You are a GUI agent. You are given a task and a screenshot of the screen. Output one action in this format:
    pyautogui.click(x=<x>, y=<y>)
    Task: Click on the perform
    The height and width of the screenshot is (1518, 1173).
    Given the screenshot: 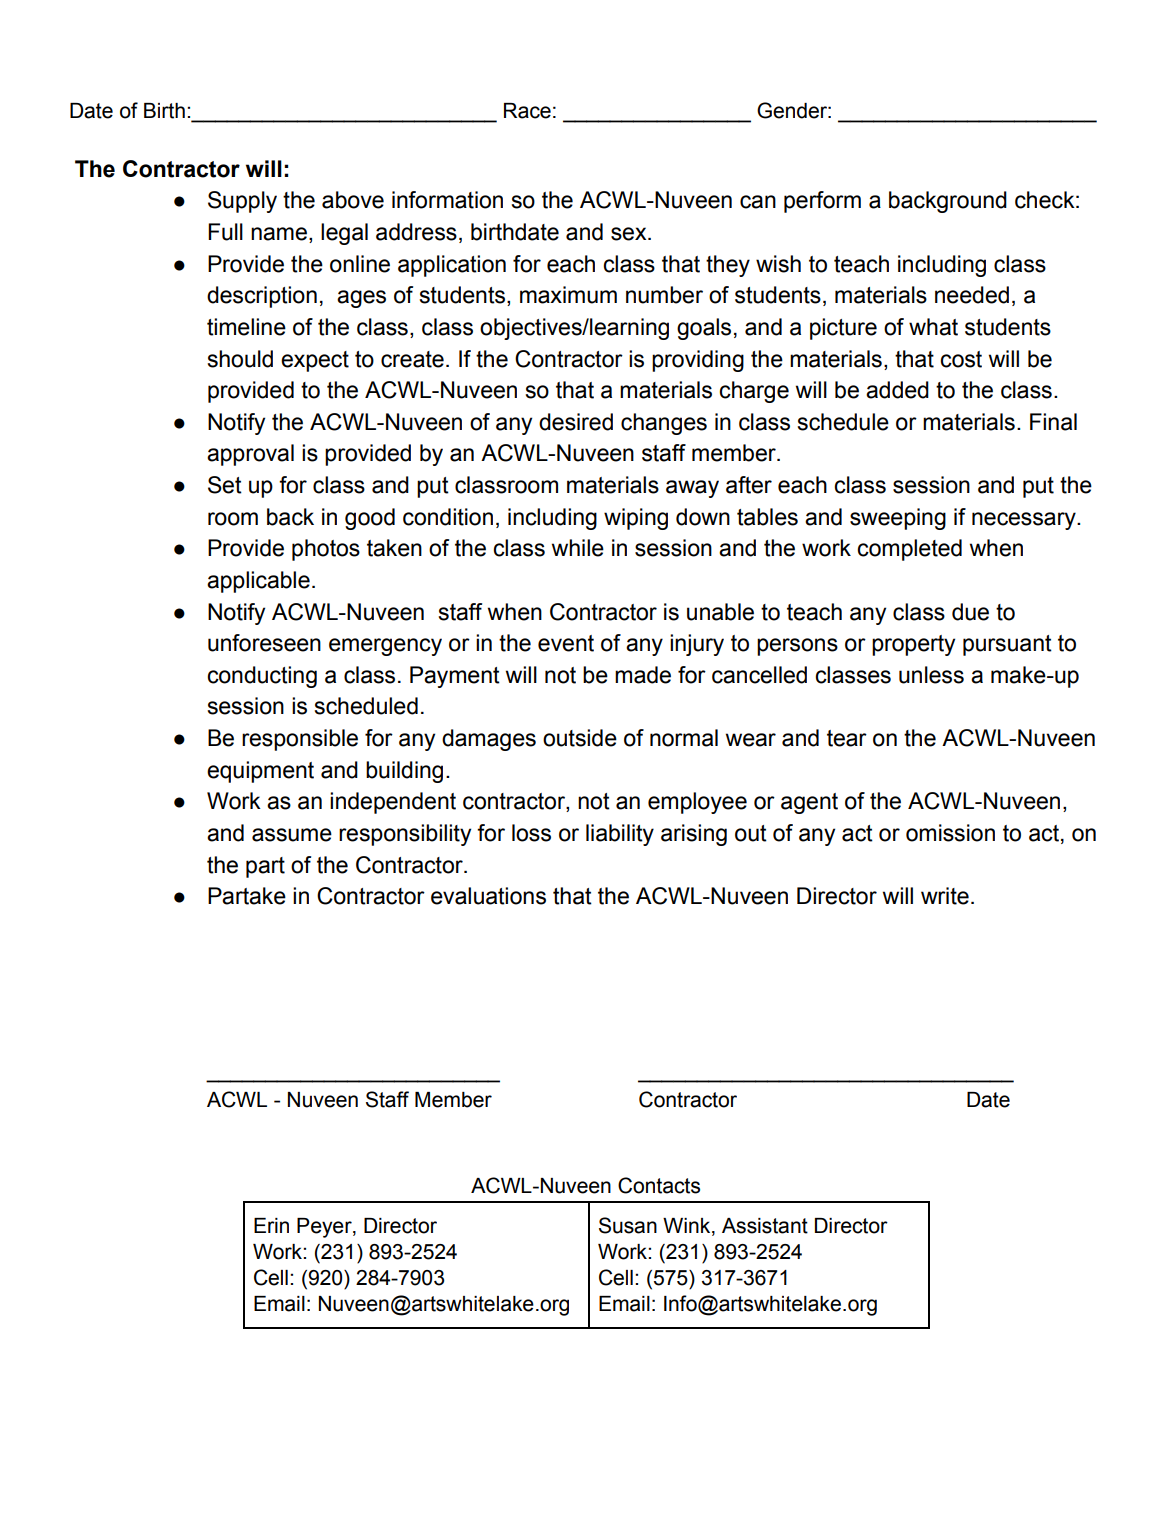 What is the action you would take?
    pyautogui.click(x=822, y=202)
